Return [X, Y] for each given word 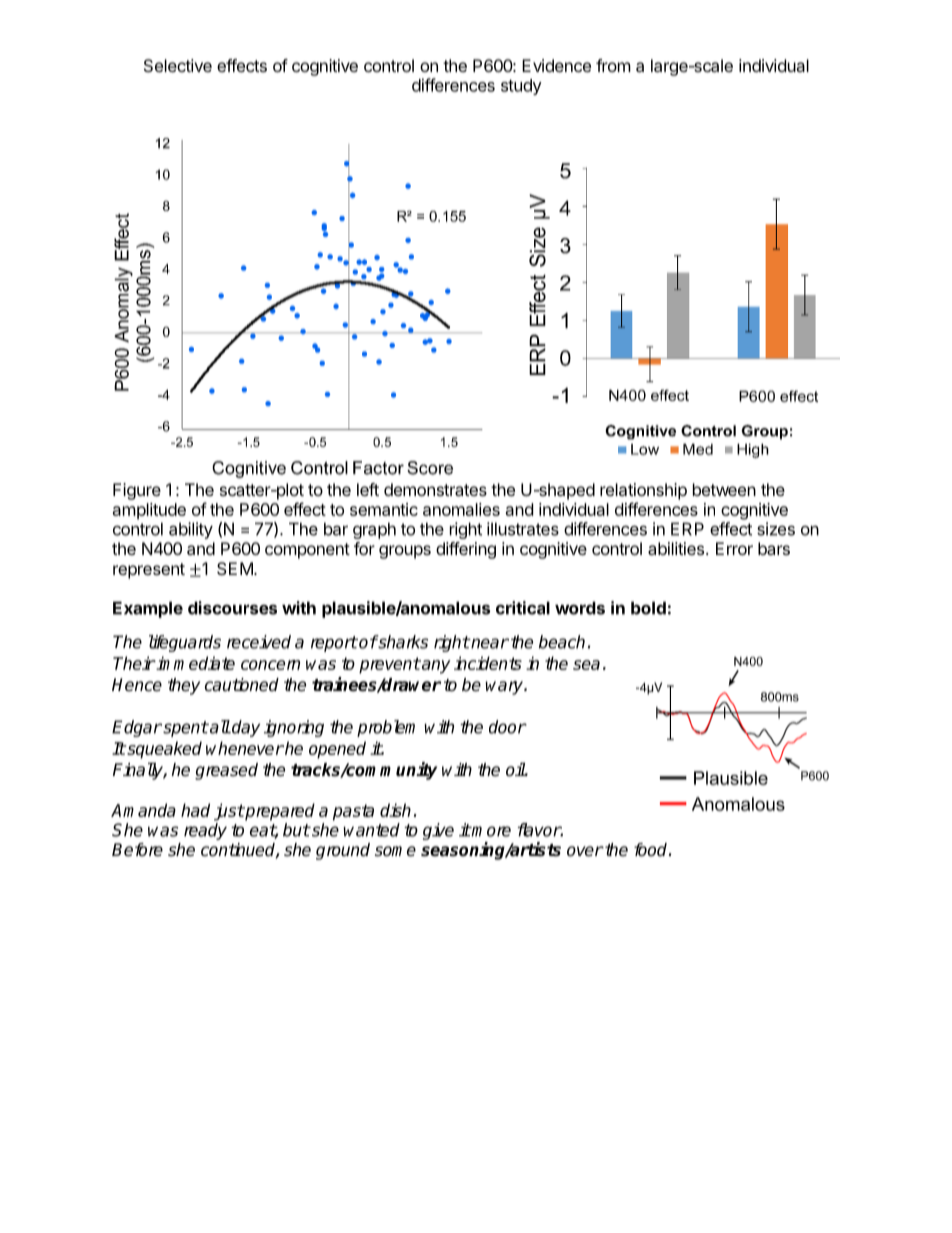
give [438, 831]
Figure [137, 491]
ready [205, 831]
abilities [676, 548]
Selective [178, 65]
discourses [232, 608]
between [724, 489]
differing [466, 550]
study [521, 87]
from [613, 65]
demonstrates [435, 489]
